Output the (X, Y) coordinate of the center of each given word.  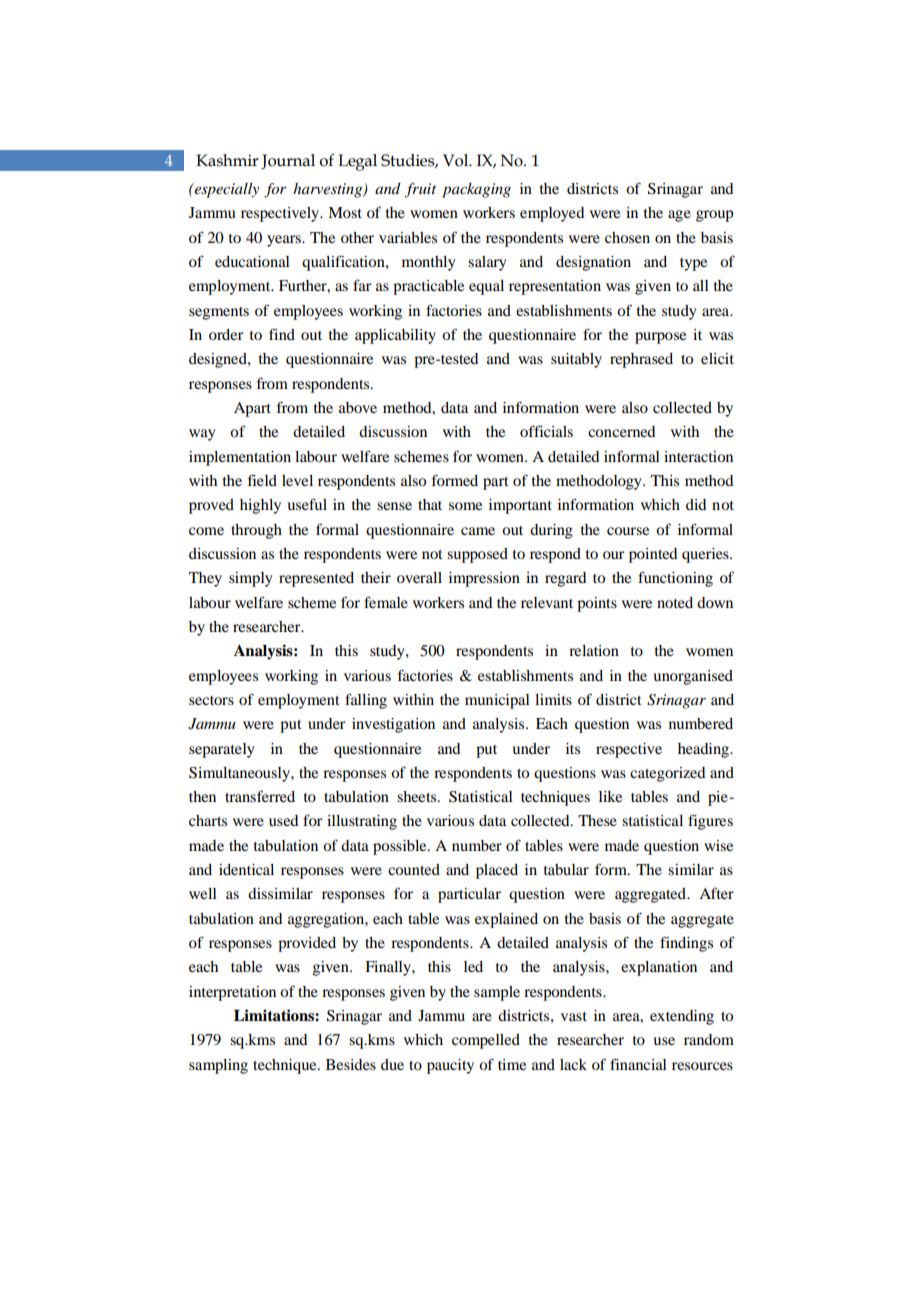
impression (484, 579)
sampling (218, 1066)
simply (251, 579)
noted (675, 602)
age (679, 216)
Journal (288, 162)
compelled (486, 1041)
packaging (476, 190)
